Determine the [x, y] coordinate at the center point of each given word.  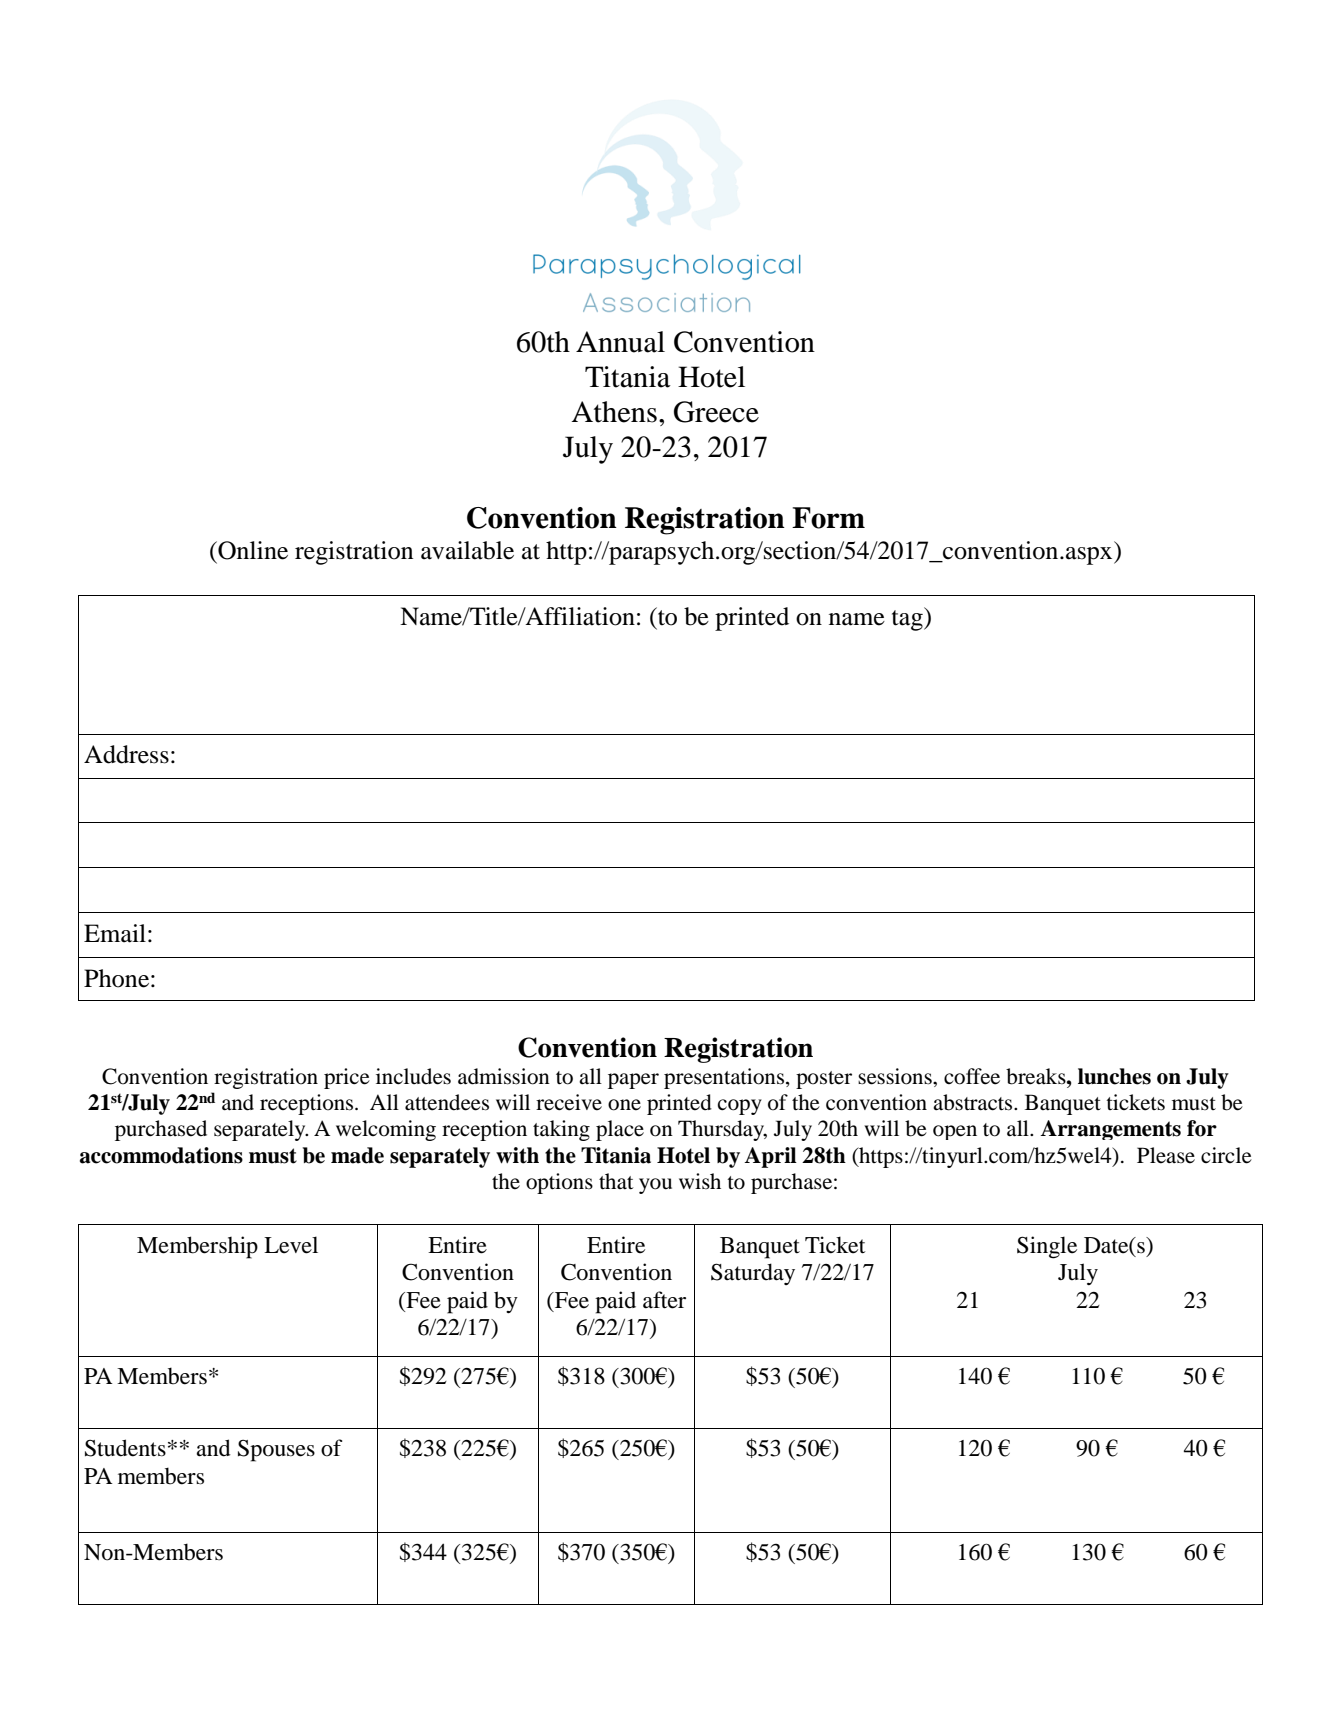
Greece [716, 412]
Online [252, 550]
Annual [620, 342]
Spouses [276, 1451]
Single [1047, 1247]
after [664, 1300]
